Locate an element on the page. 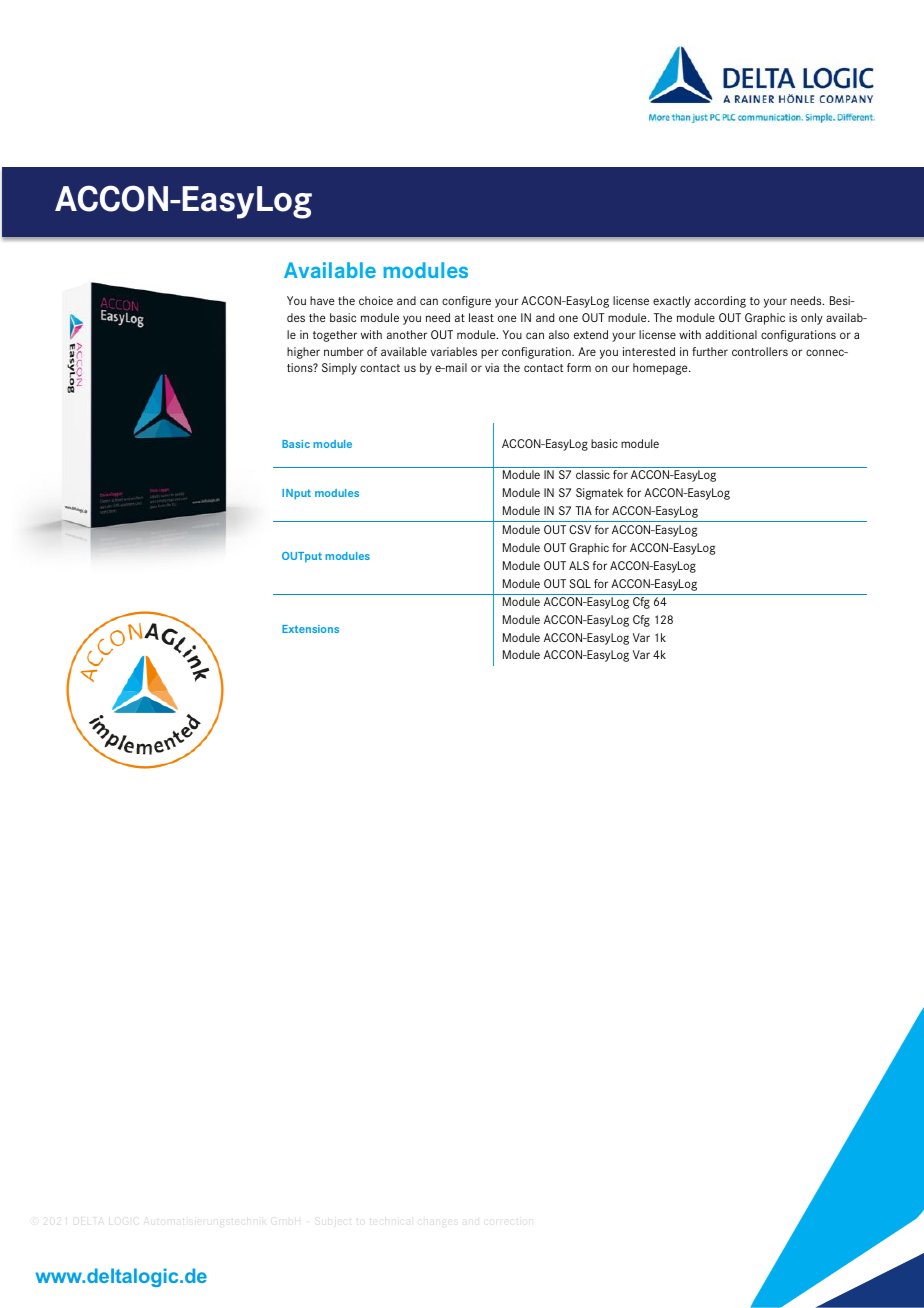 Image resolution: width=924 pixels, height=1308 pixels. according is located at coordinates (720, 302).
